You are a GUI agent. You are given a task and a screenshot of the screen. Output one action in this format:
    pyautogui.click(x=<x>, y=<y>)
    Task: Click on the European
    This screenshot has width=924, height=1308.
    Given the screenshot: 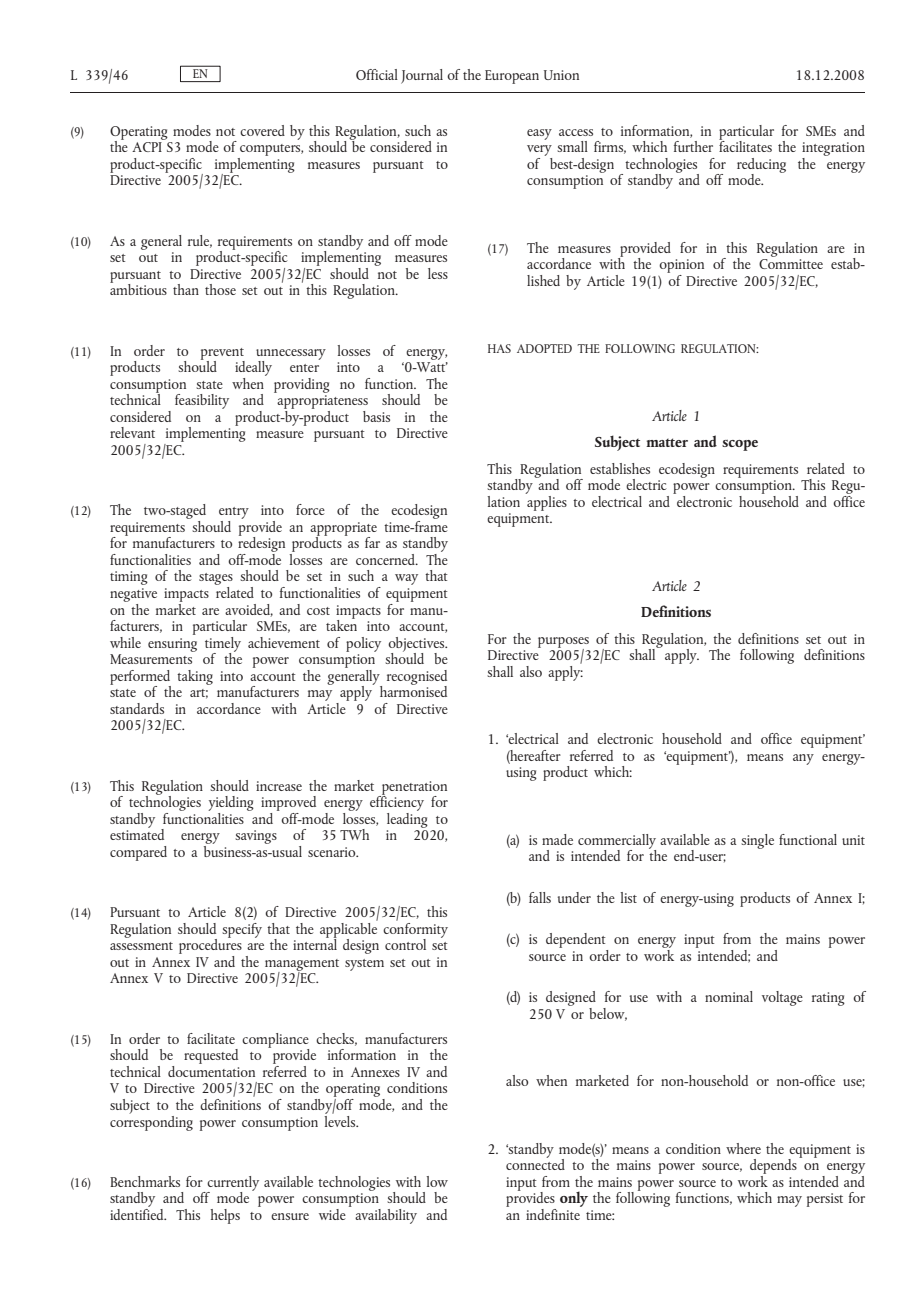 What is the action you would take?
    pyautogui.click(x=512, y=77)
